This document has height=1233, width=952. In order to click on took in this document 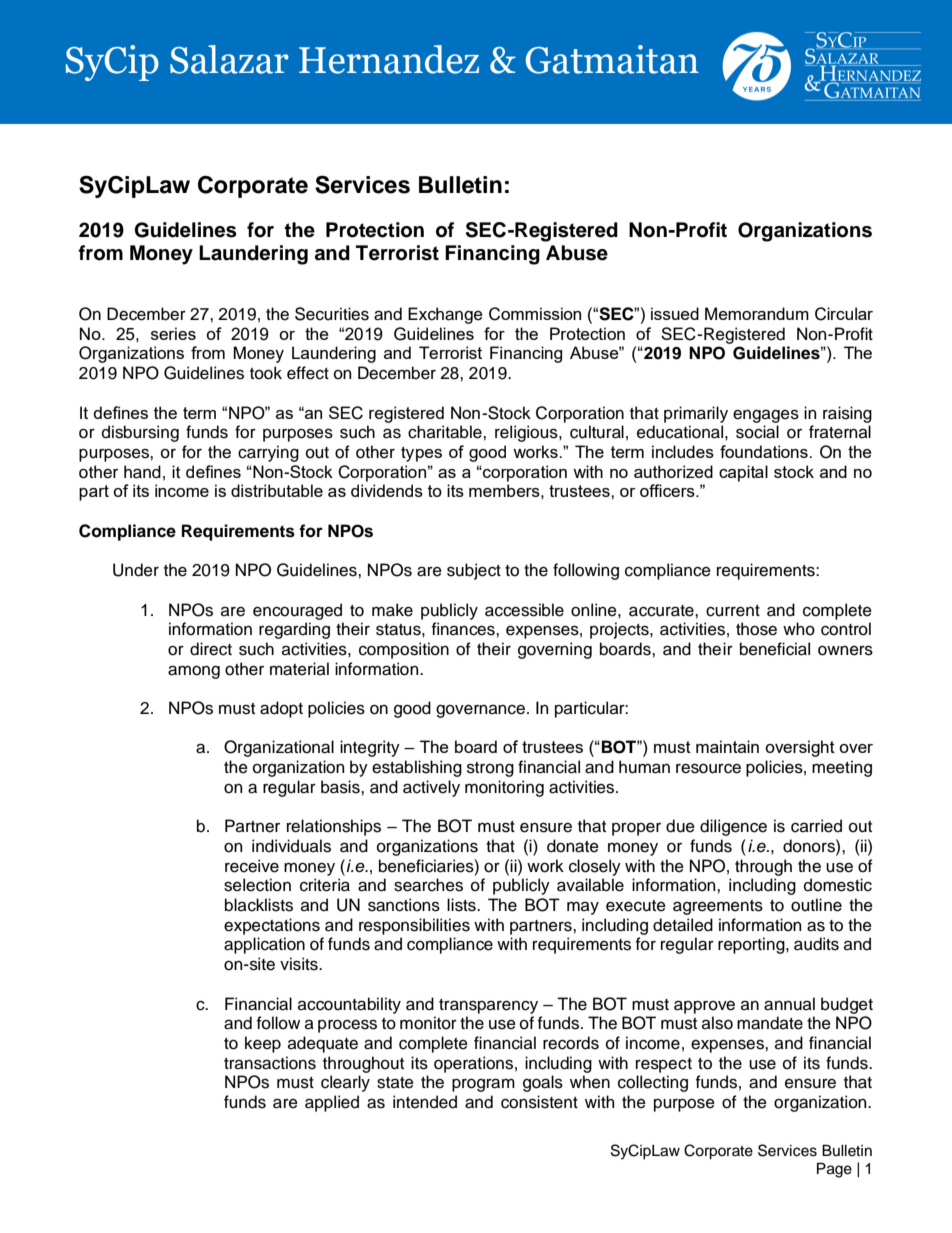, I will do `click(266, 373)`.
